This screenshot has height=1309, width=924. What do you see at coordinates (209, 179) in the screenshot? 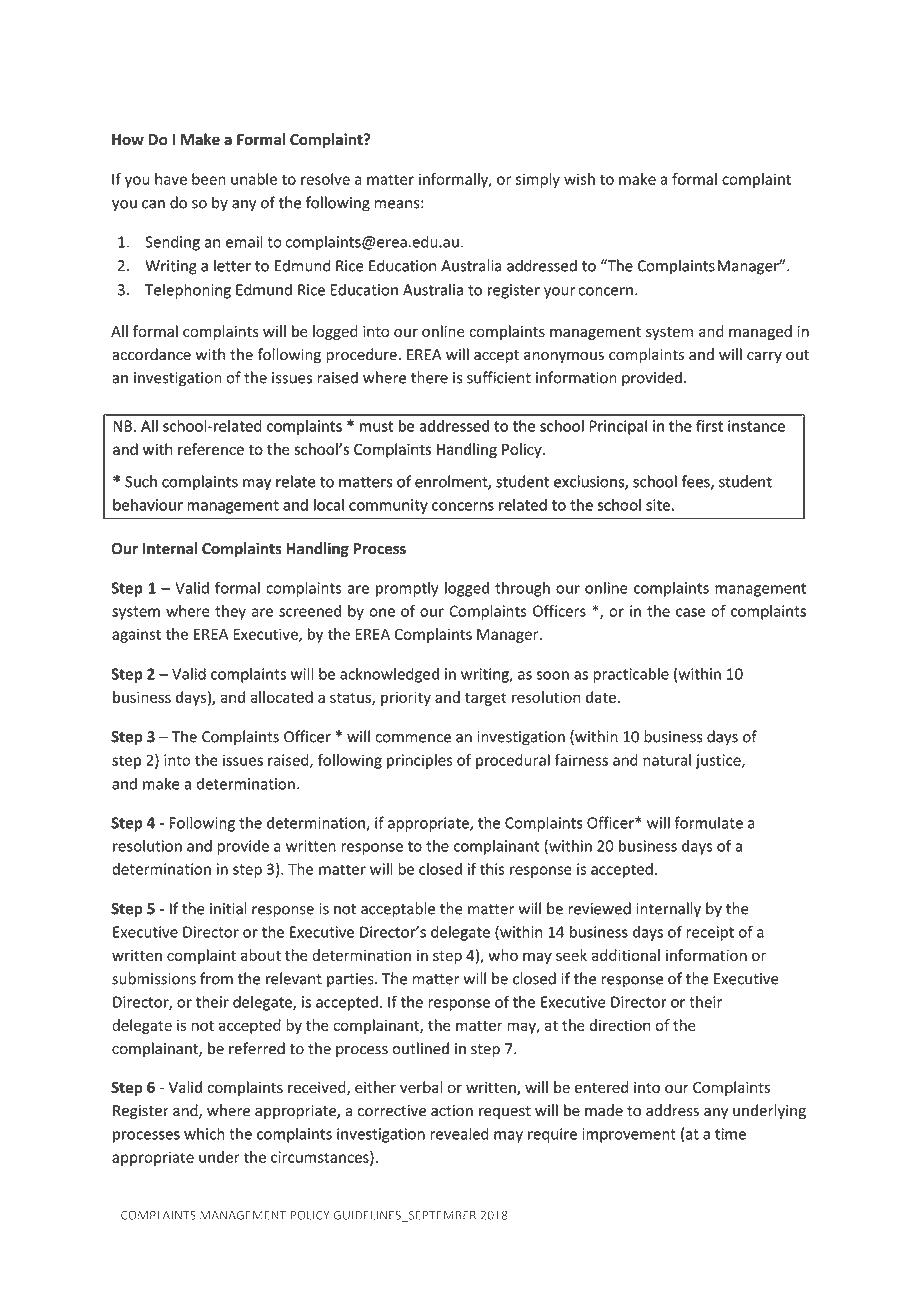
I see `been` at bounding box center [209, 179].
